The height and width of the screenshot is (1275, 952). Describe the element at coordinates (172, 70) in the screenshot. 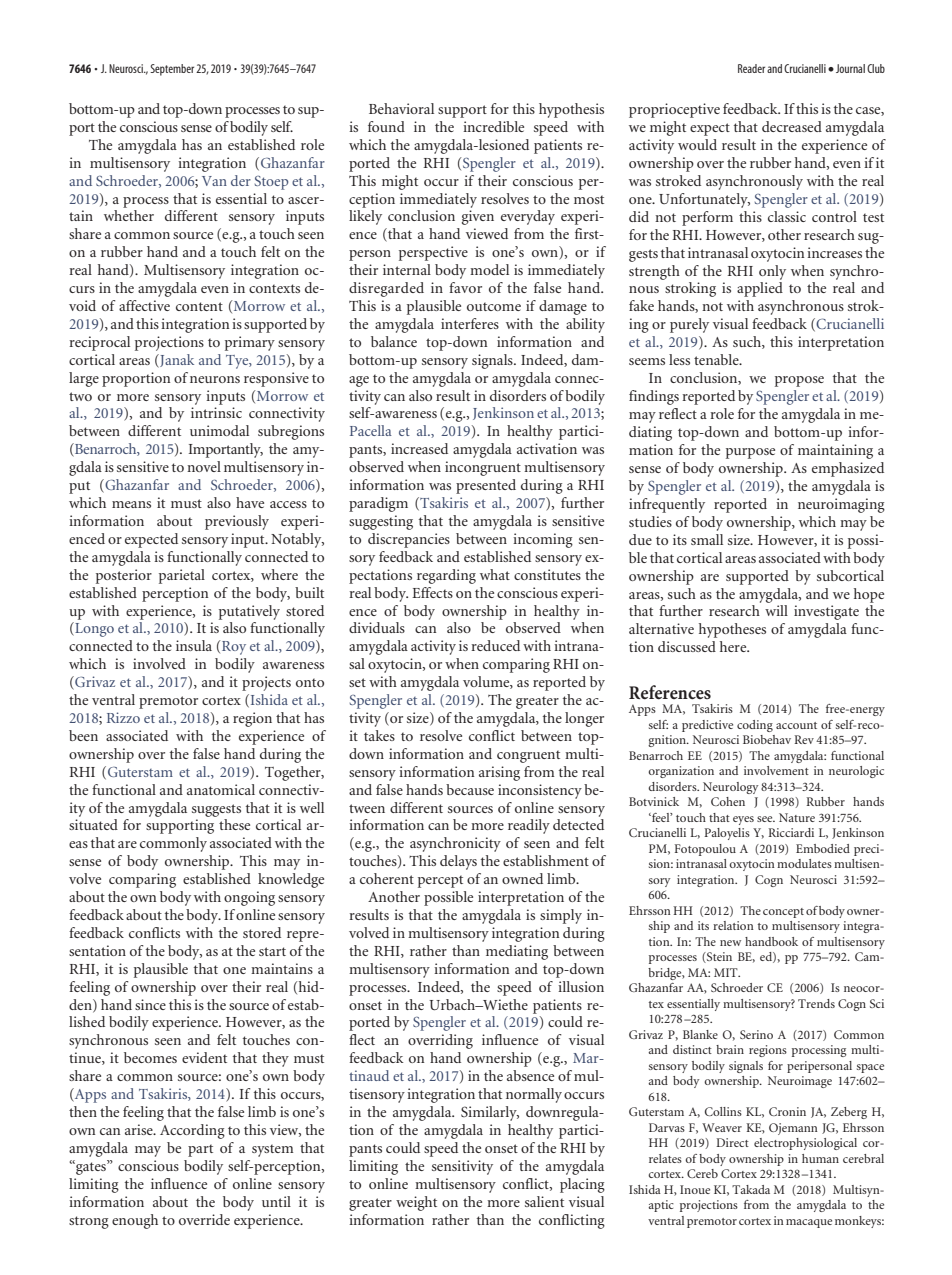

I see `September` at that location.
